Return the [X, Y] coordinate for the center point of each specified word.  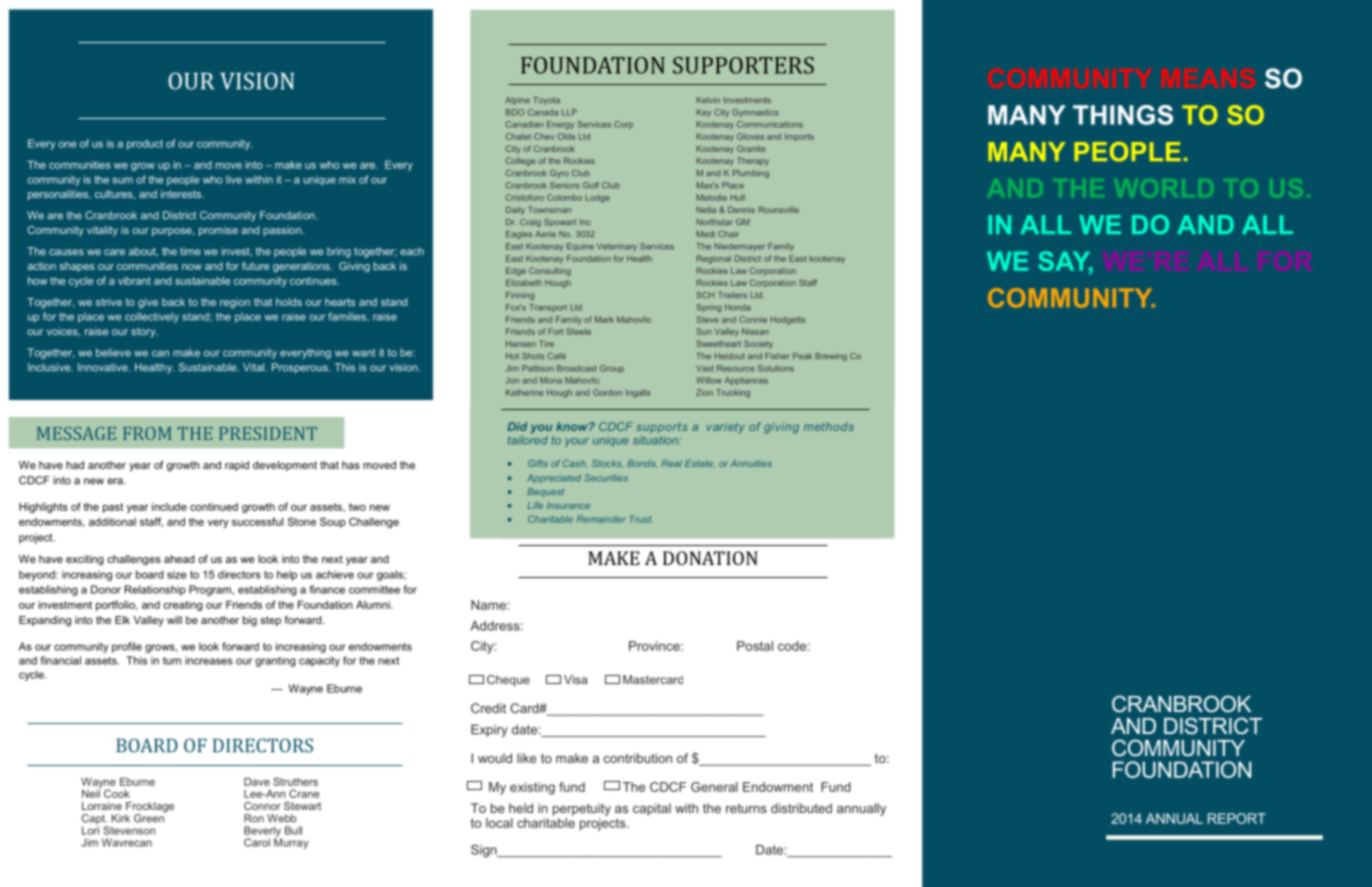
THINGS [1123, 115]
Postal [755, 646]
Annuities [751, 463]
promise [218, 231]
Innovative [104, 367]
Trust [641, 519]
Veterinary [617, 247]
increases [209, 660]
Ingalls [638, 393]
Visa [575, 679]
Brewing [831, 357]
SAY [1065, 262]
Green [150, 817]
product [145, 144]
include [169, 506]
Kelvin [708, 100]
